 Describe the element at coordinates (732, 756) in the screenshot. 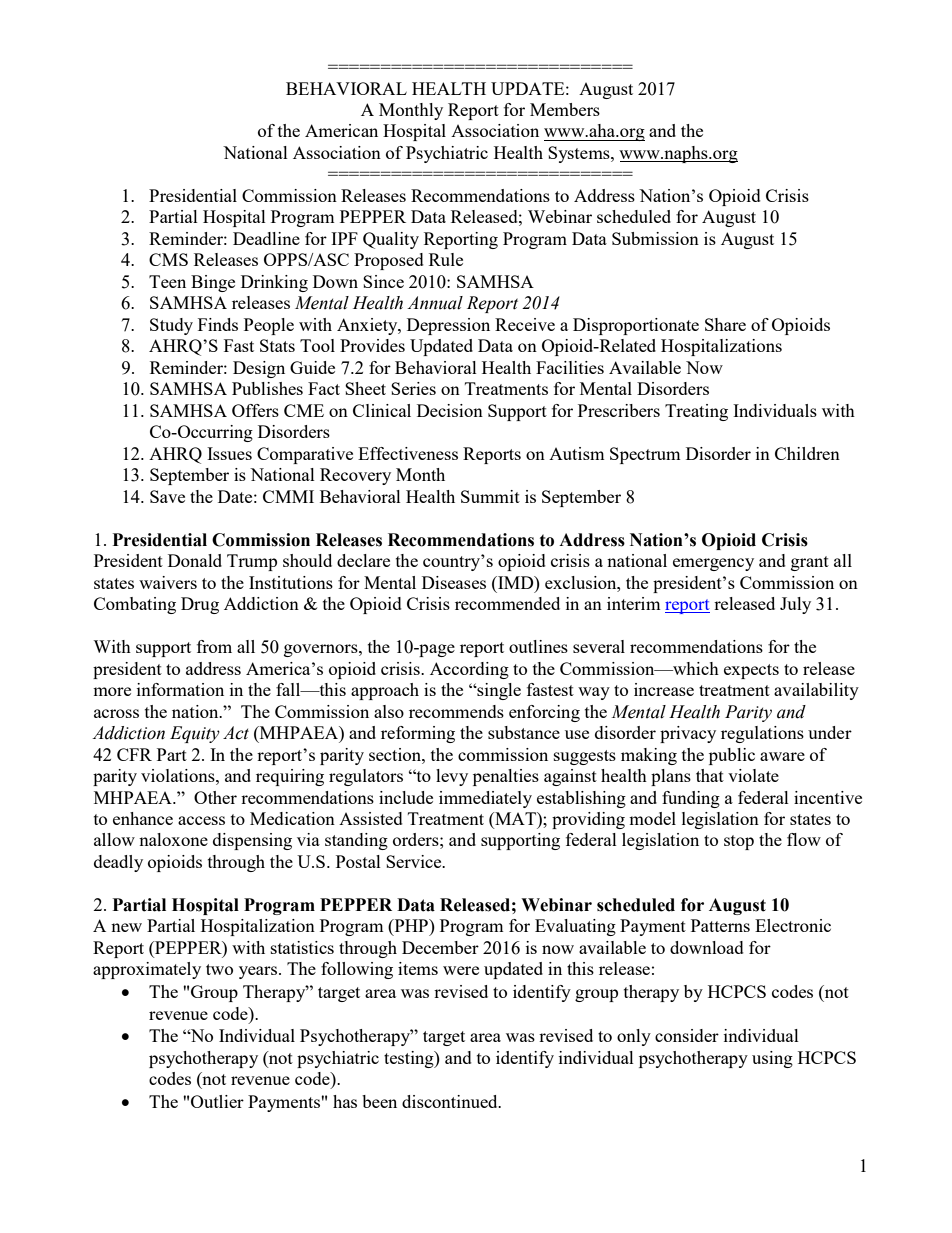

I see `public` at that location.
